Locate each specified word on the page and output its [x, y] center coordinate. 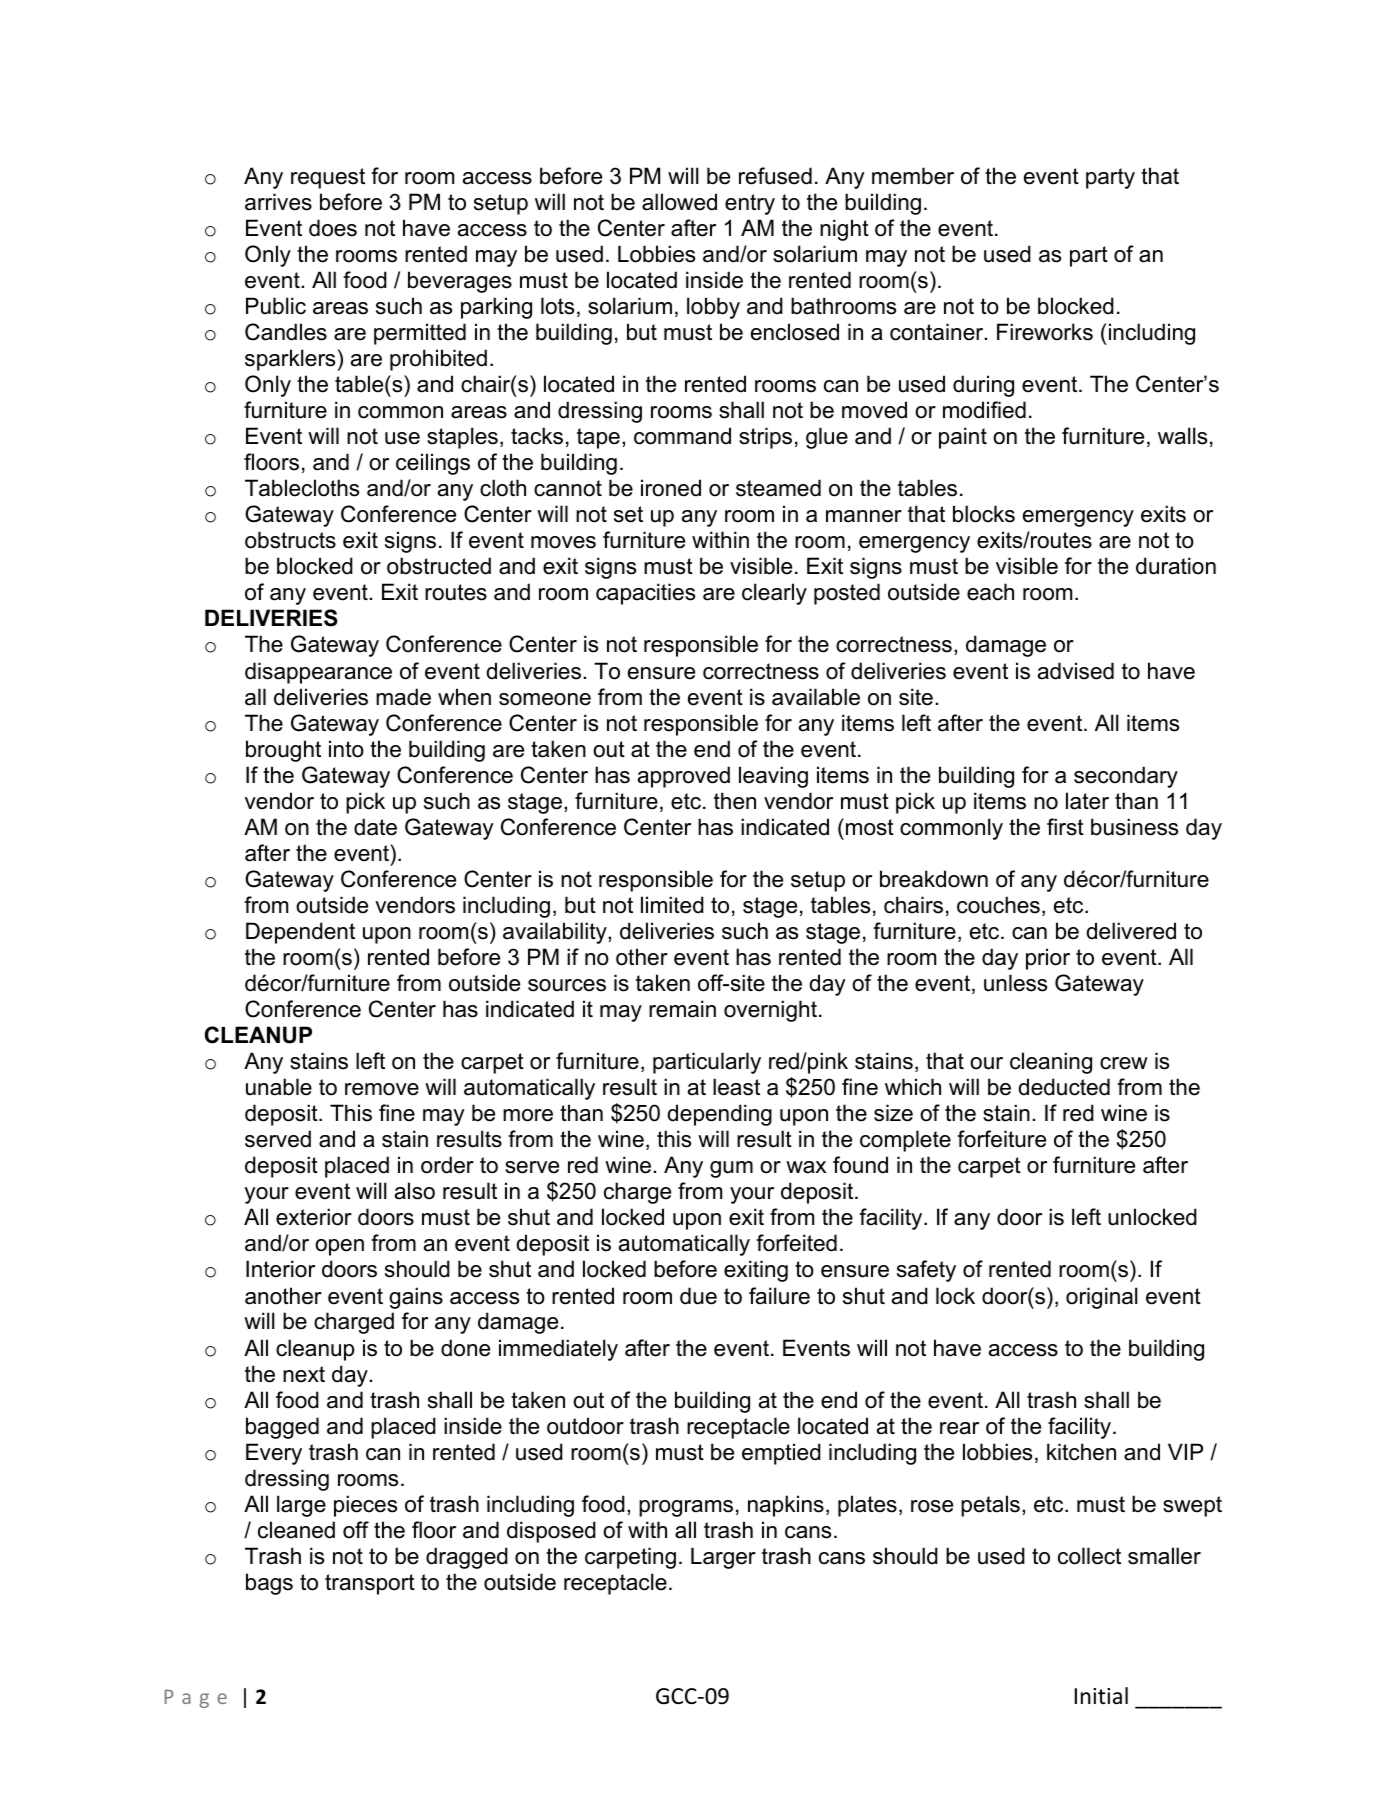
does [333, 228]
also [415, 1191]
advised [1076, 671]
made [403, 697]
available [816, 697]
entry [750, 204]
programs [686, 1508]
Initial [1101, 1696]
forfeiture [1001, 1139]
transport [370, 1584]
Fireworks [1045, 332]
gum [731, 1169]
